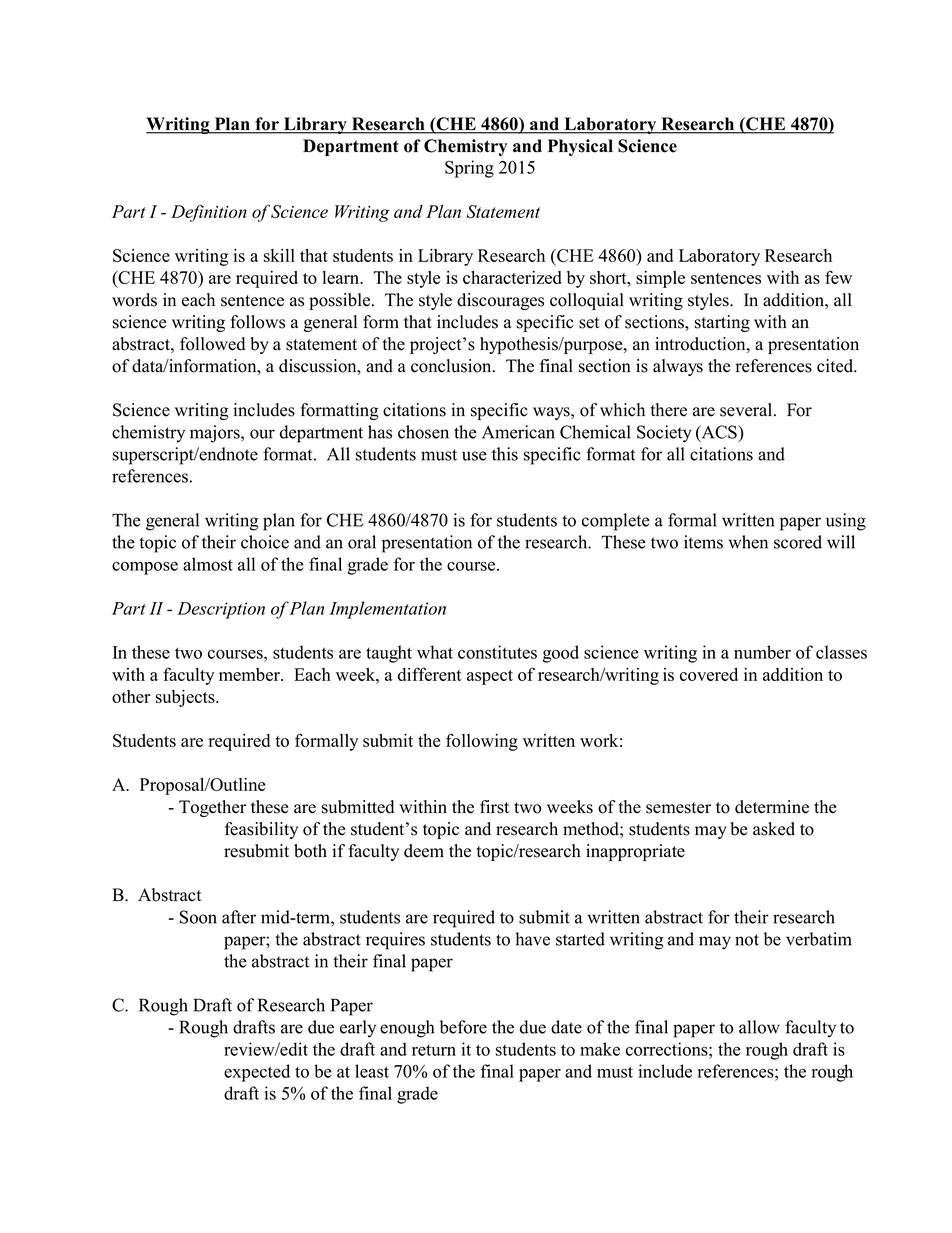 The height and width of the screenshot is (1233, 952). Describe the element at coordinates (209, 213) in the screenshot. I see `Definition` at that location.
